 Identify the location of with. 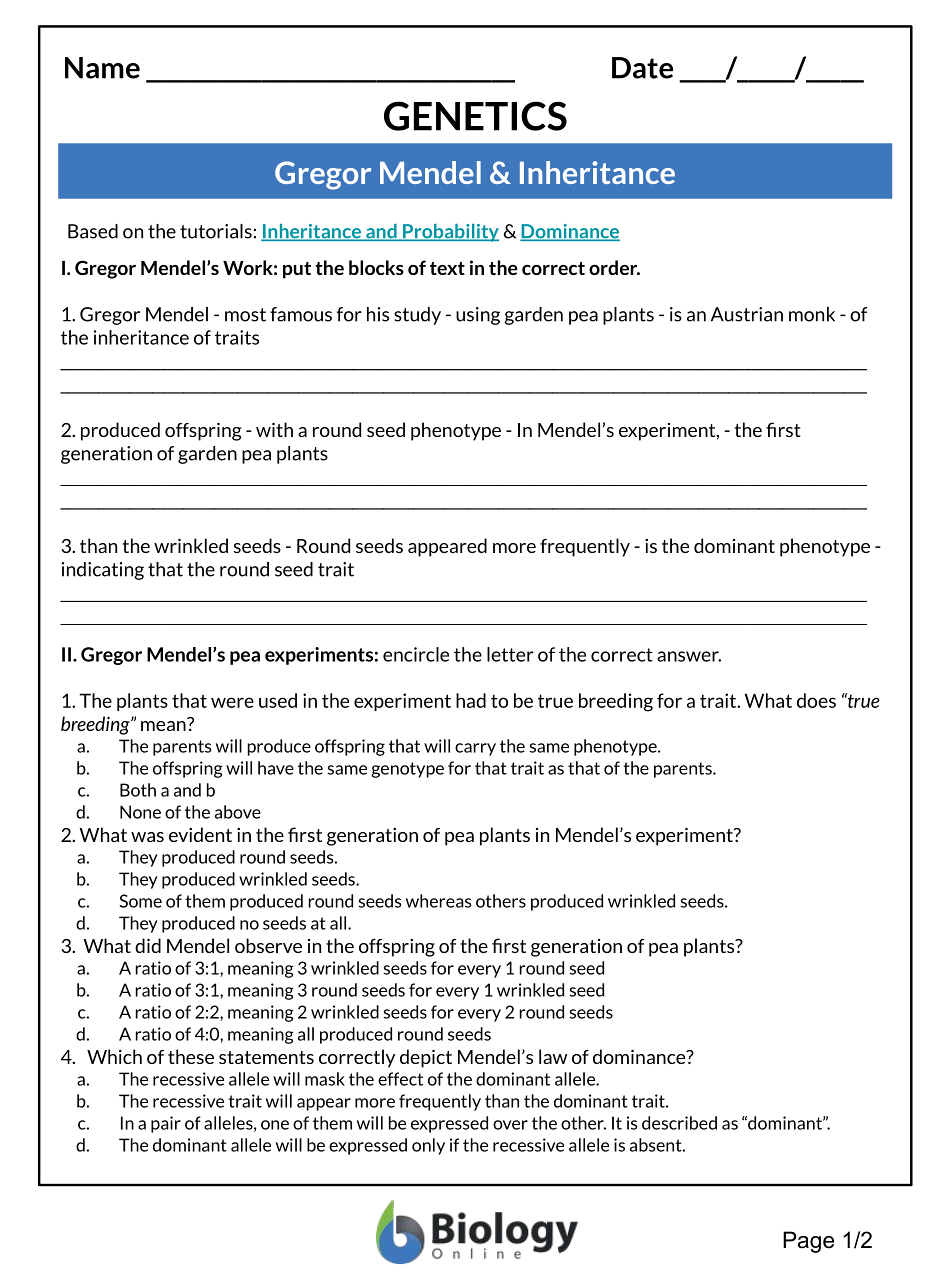
(274, 429).
